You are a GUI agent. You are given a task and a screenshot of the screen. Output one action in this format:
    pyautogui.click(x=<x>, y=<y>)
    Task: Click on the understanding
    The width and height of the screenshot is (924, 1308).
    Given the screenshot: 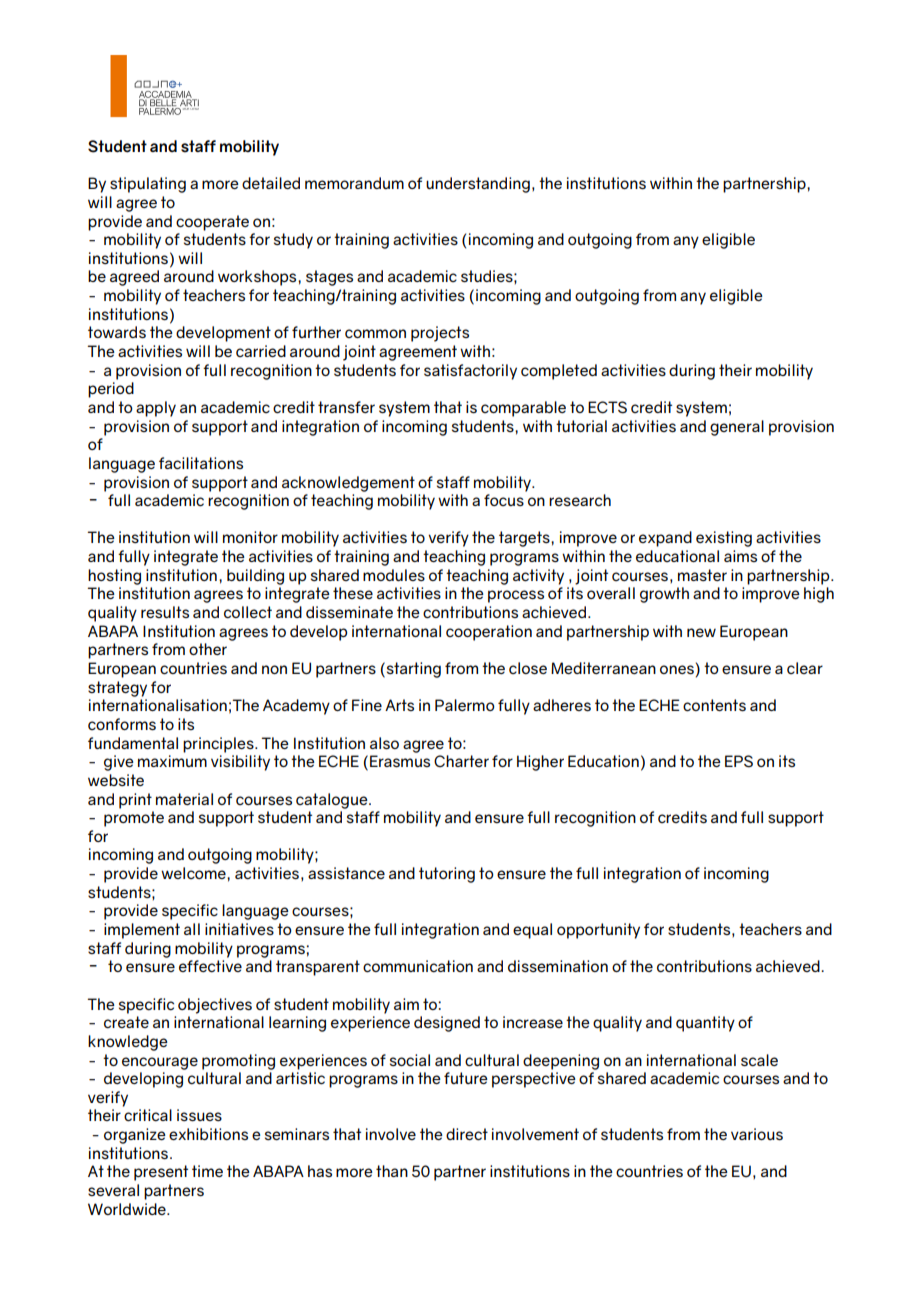 What is the action you would take?
    pyautogui.click(x=478, y=185)
